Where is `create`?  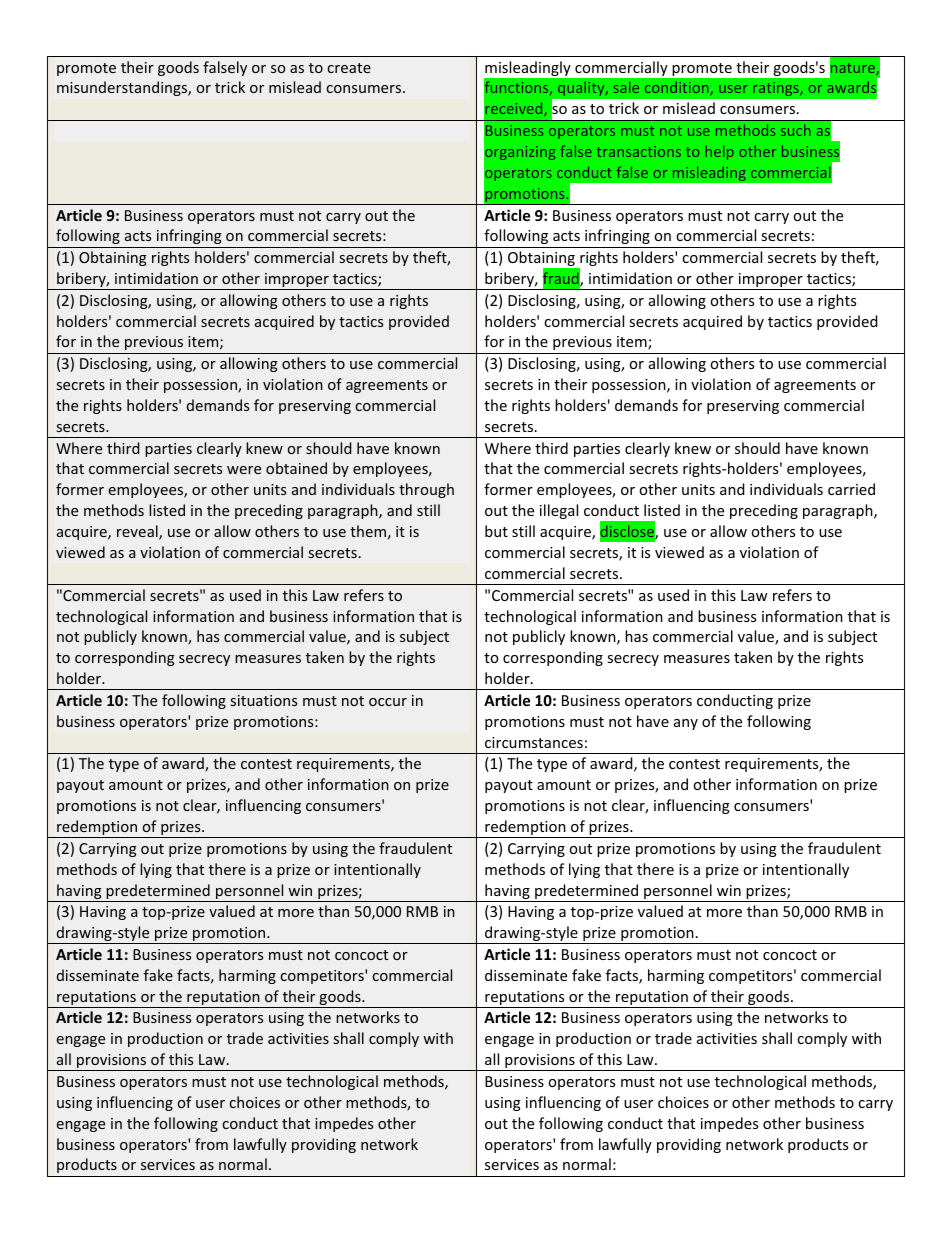
create is located at coordinates (349, 68).
